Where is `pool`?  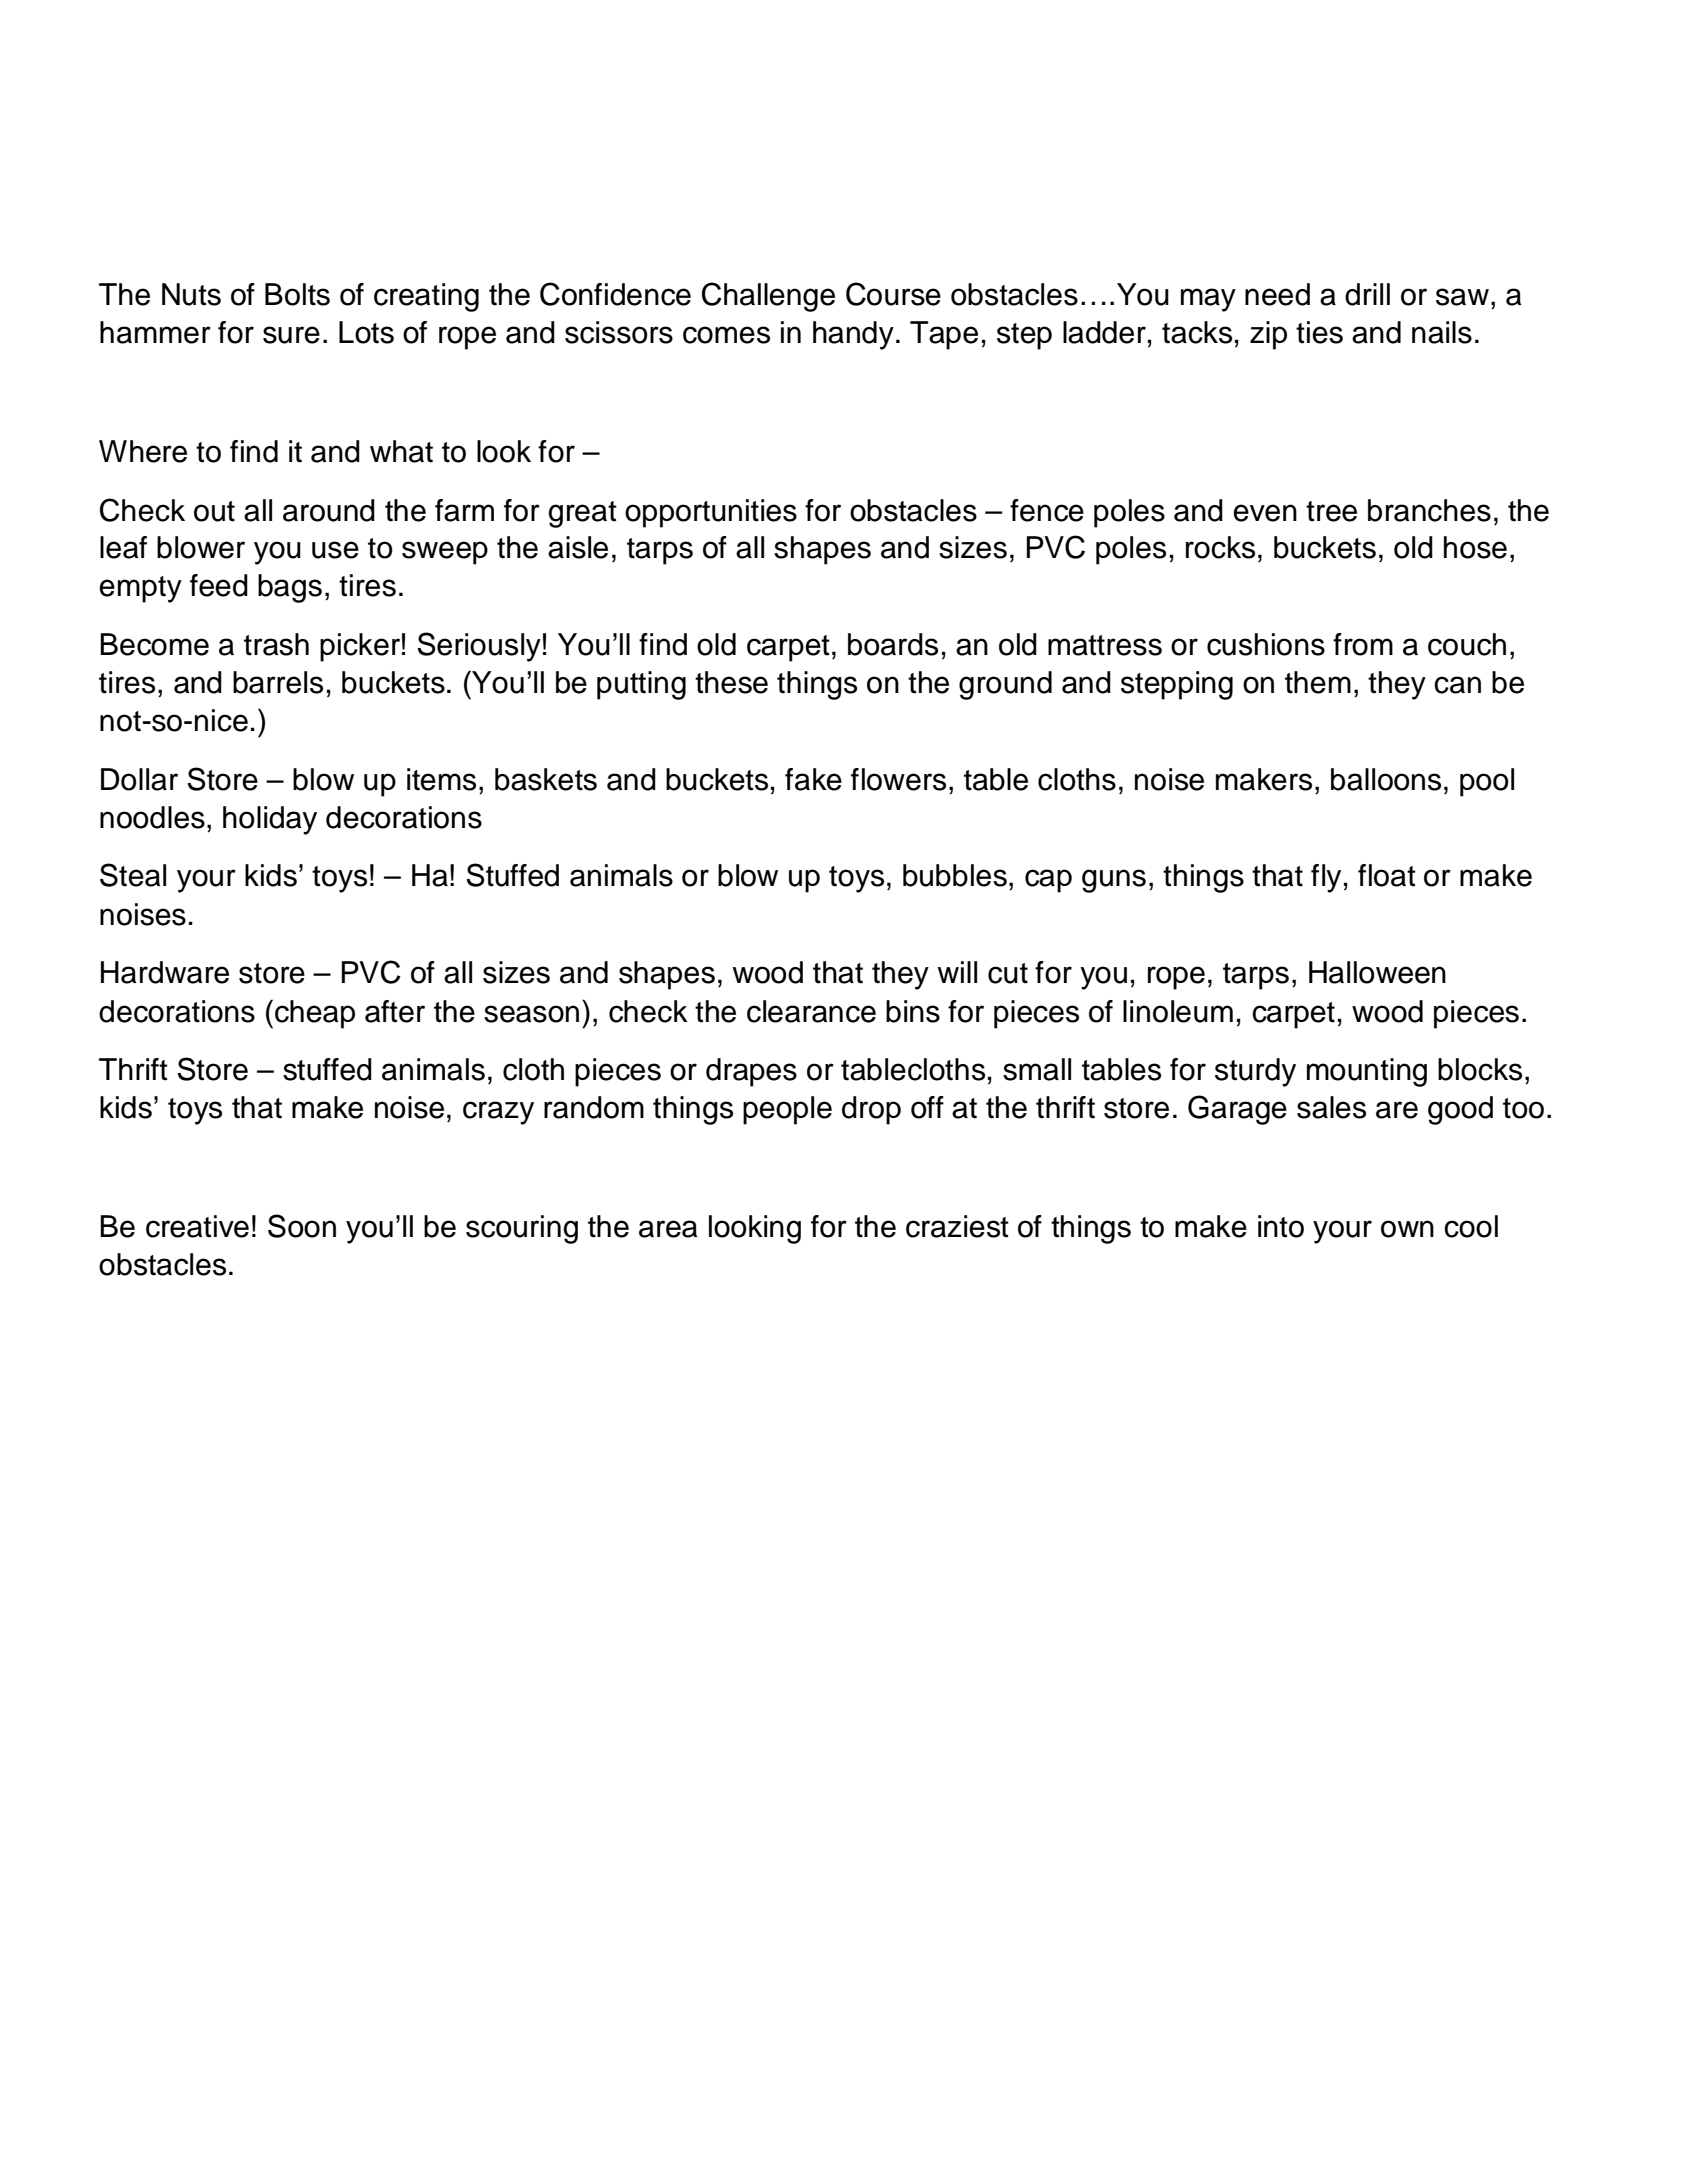
pool is located at coordinates (1487, 782).
